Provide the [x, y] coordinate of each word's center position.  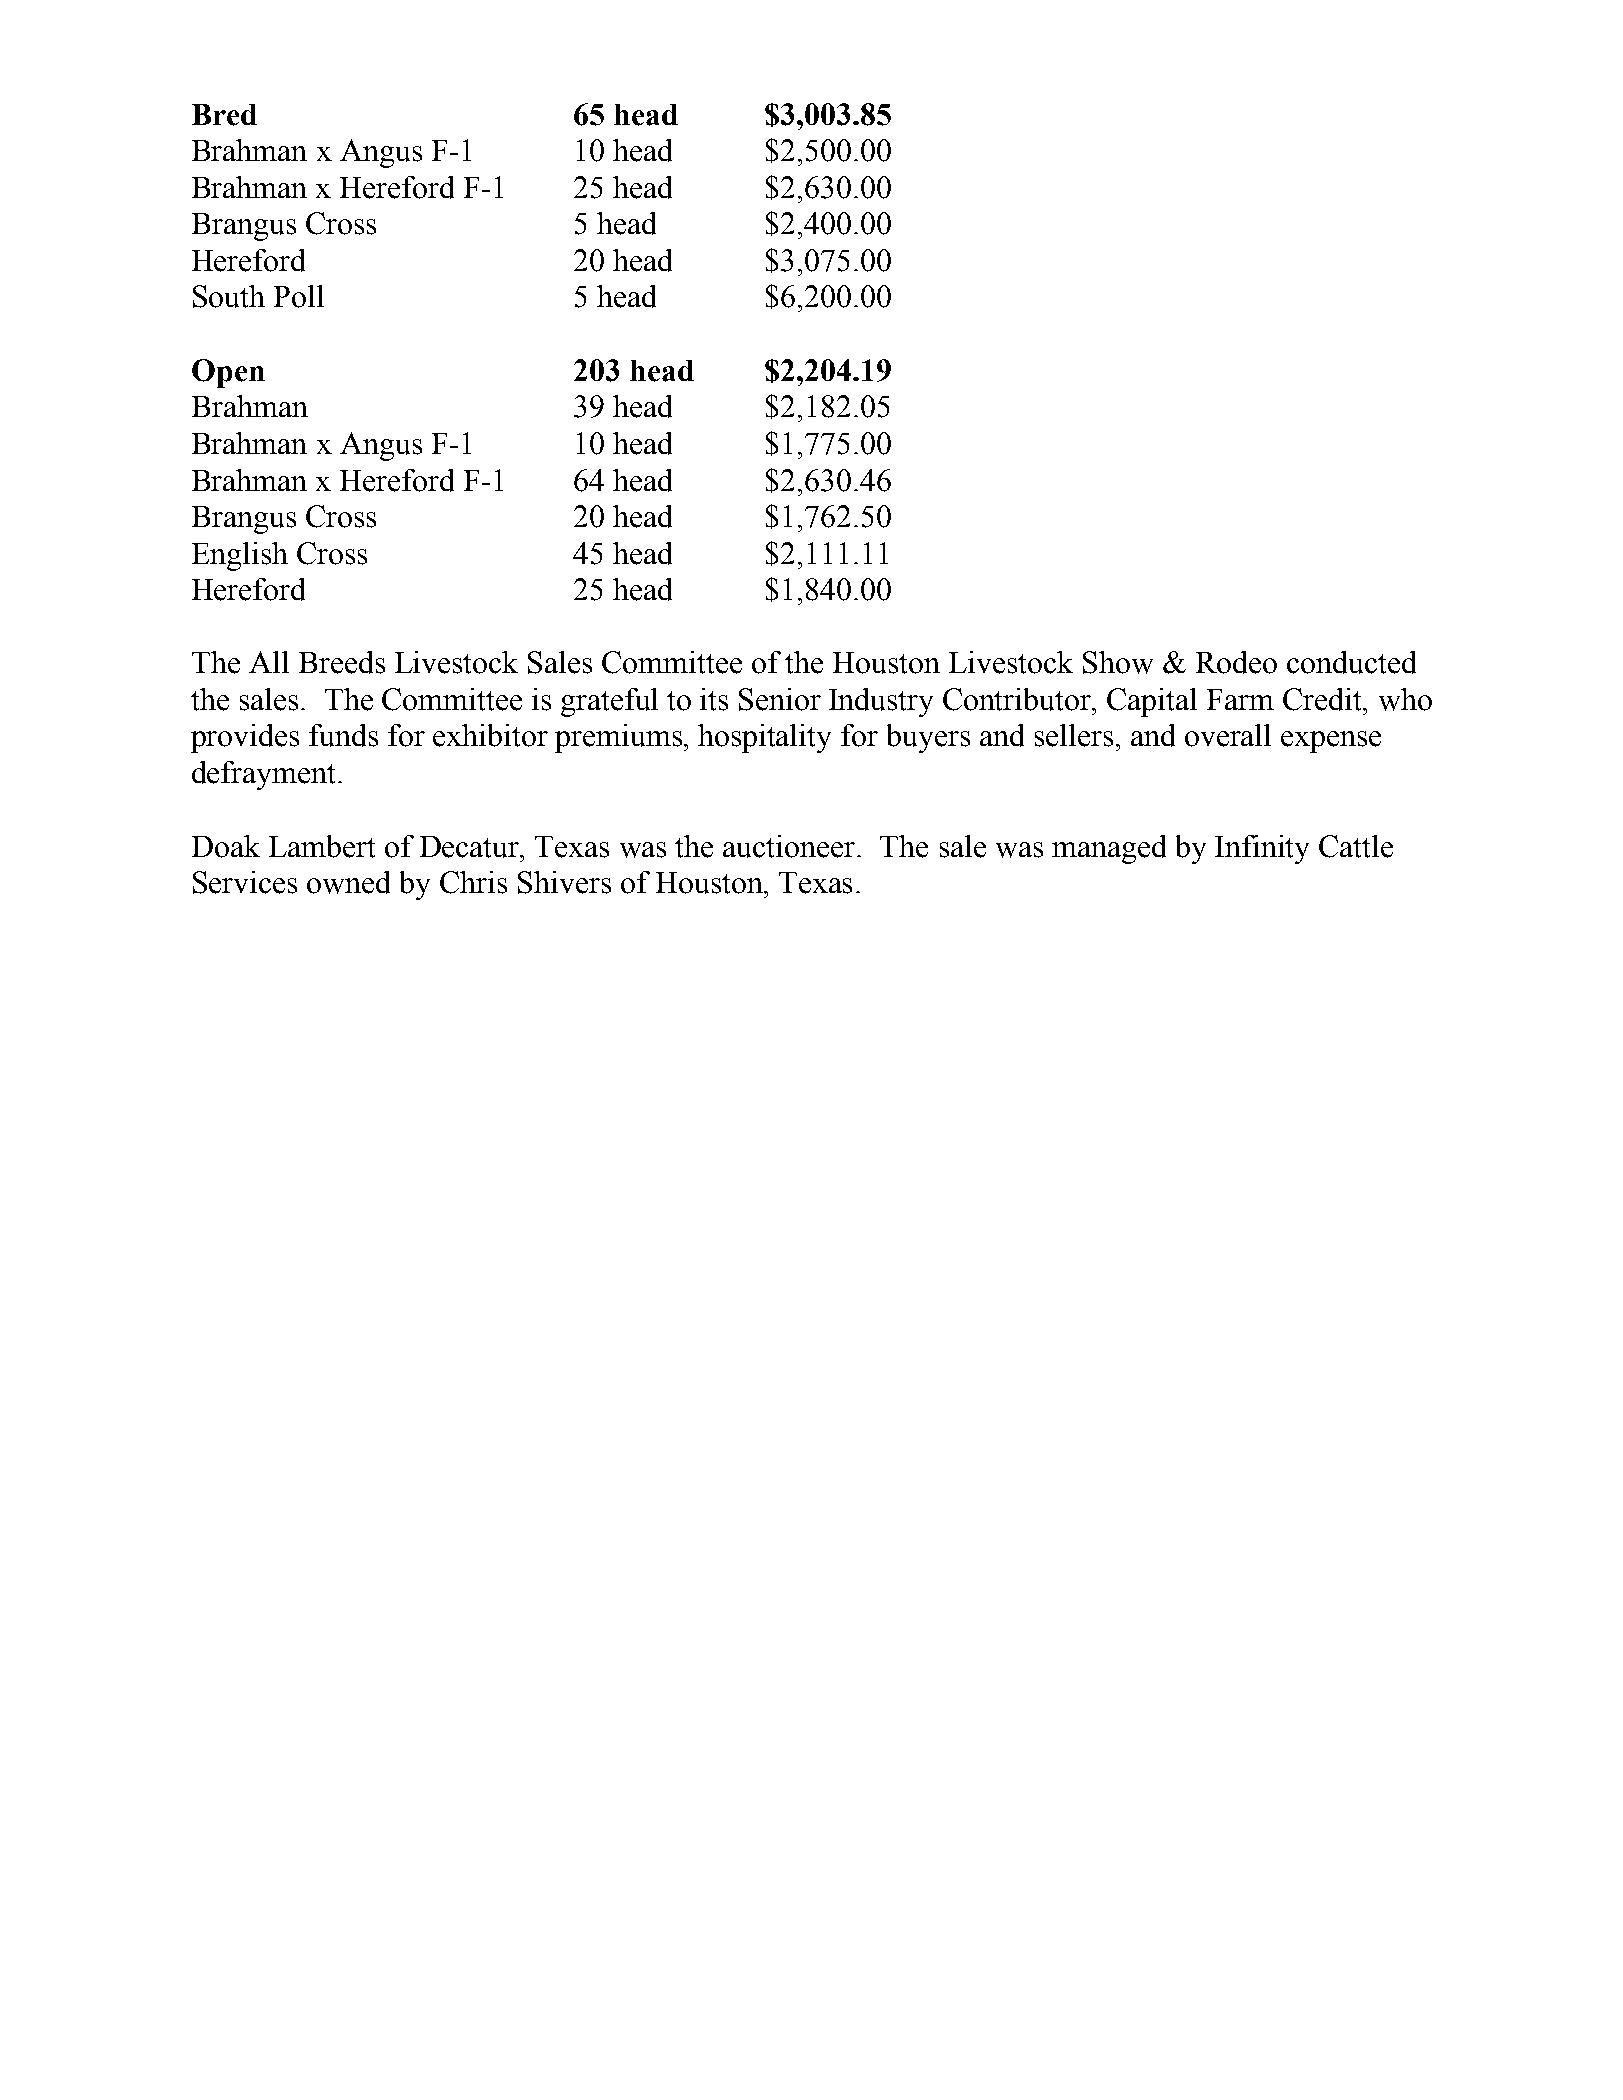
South [229, 296]
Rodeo [1236, 662]
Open [228, 373]
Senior [780, 699]
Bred [224, 115]
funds [343, 735]
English [240, 556]
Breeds [342, 662]
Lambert [322, 846]
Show [1118, 662]
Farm [1240, 699]
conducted [1351, 662]
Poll [299, 296]
